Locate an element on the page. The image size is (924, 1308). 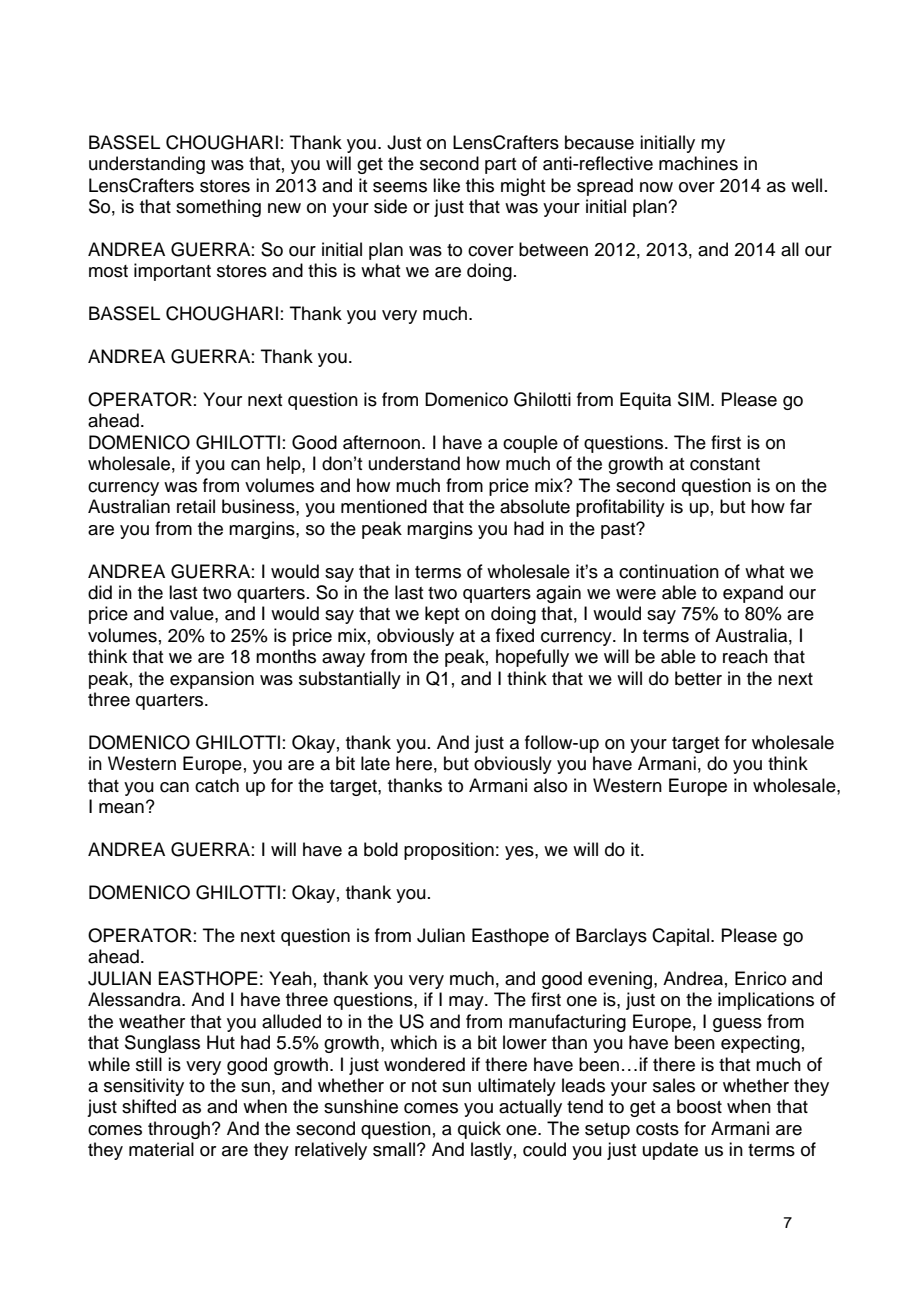
like is located at coordinates (446, 185).
